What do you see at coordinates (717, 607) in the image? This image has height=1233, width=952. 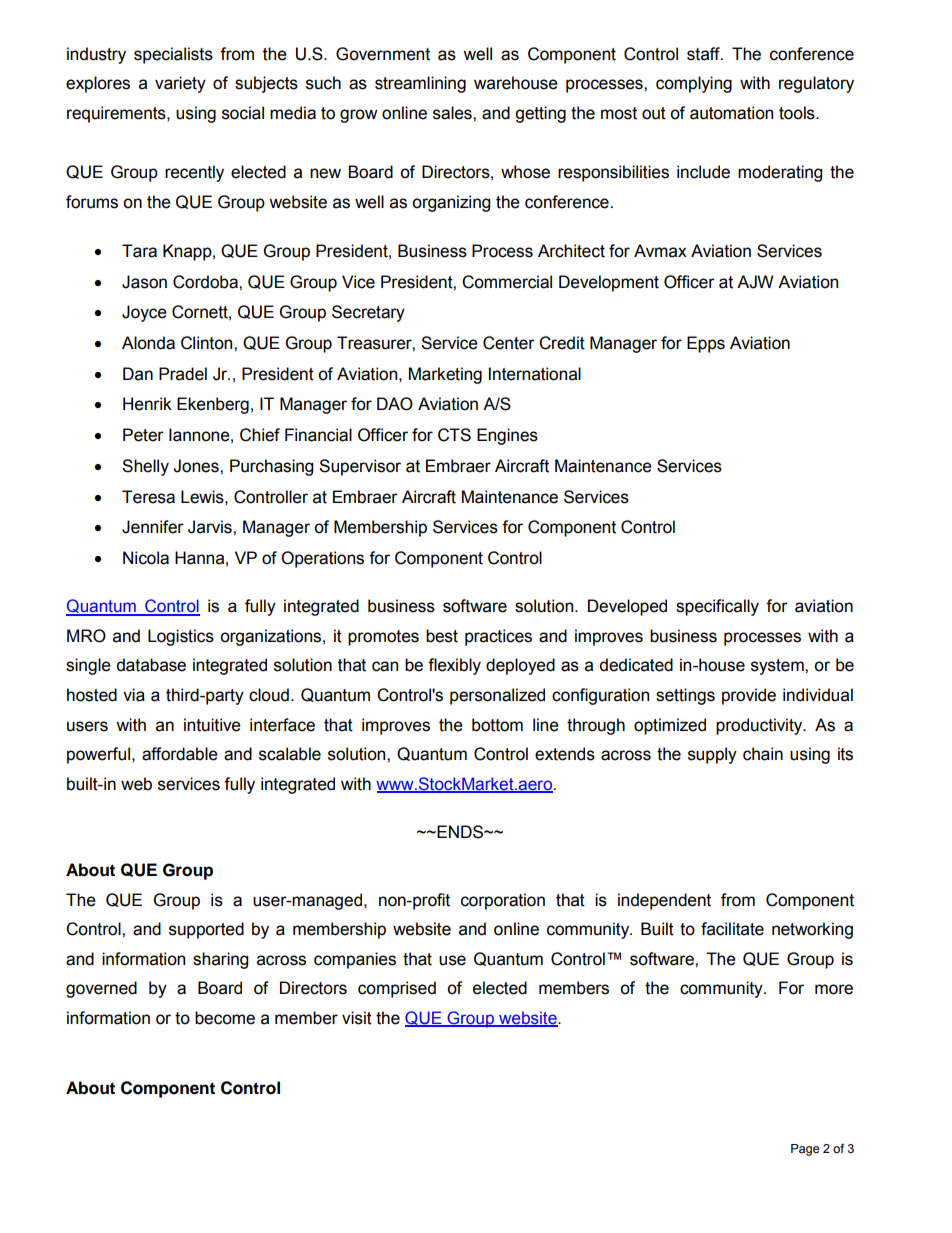 I see `specifically` at bounding box center [717, 607].
